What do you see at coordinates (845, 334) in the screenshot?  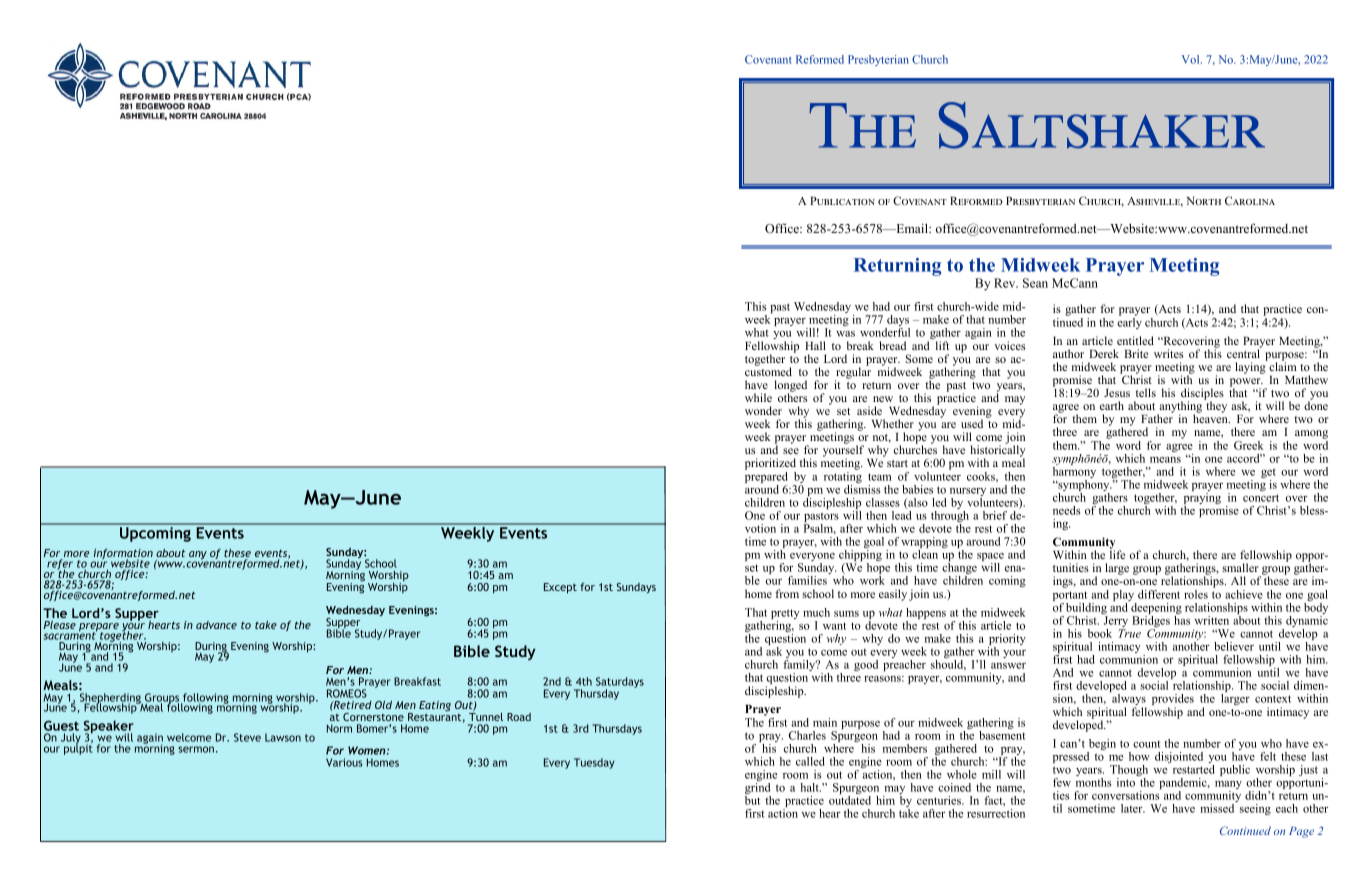 I see `was` at bounding box center [845, 334].
